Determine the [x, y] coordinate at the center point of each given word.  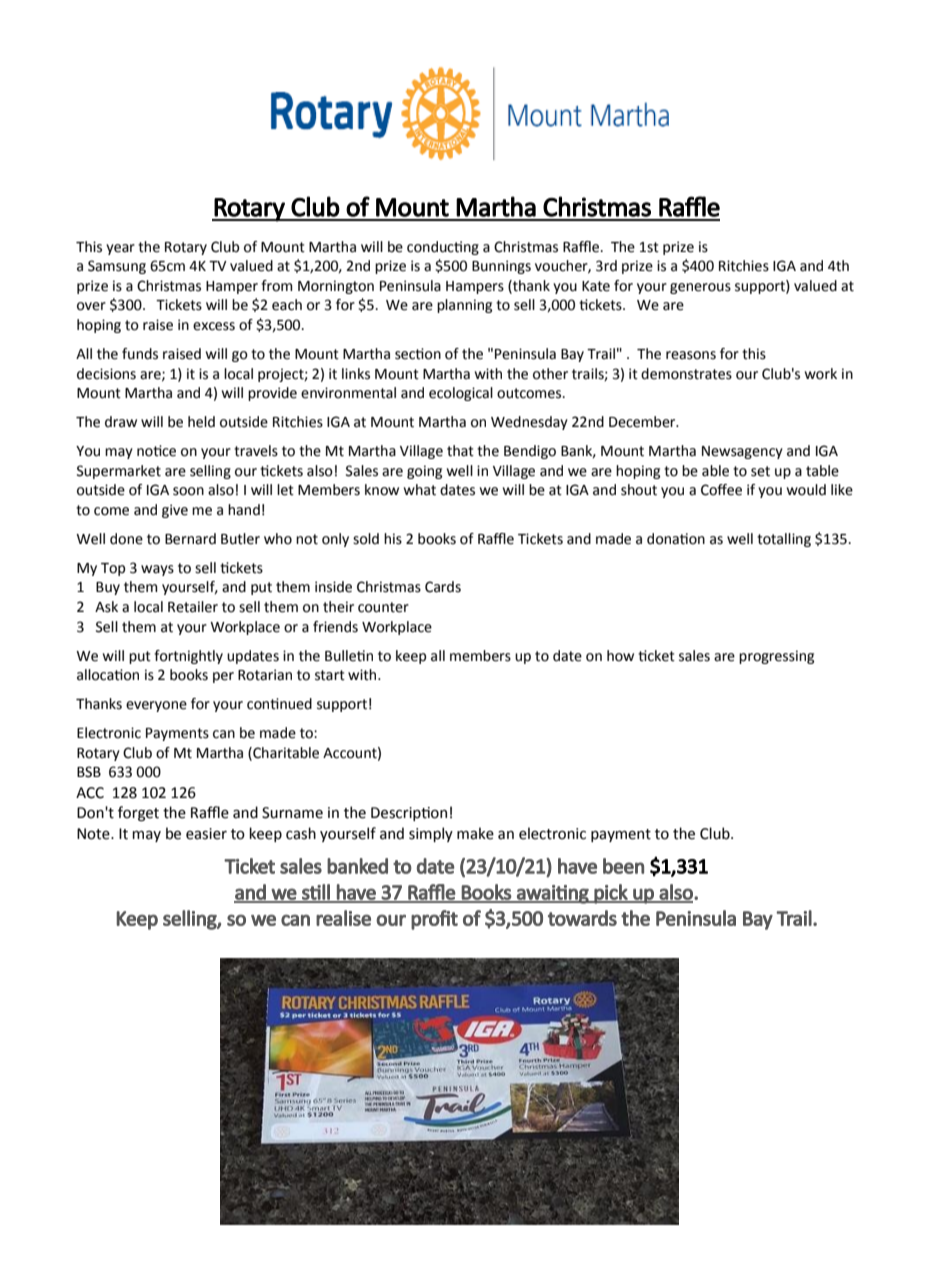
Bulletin [349, 656]
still [316, 893]
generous [700, 288]
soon [188, 491]
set [760, 471]
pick [611, 894]
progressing [776, 657]
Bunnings [501, 267]
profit [434, 920]
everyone [156, 706]
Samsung [117, 267]
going [424, 472]
